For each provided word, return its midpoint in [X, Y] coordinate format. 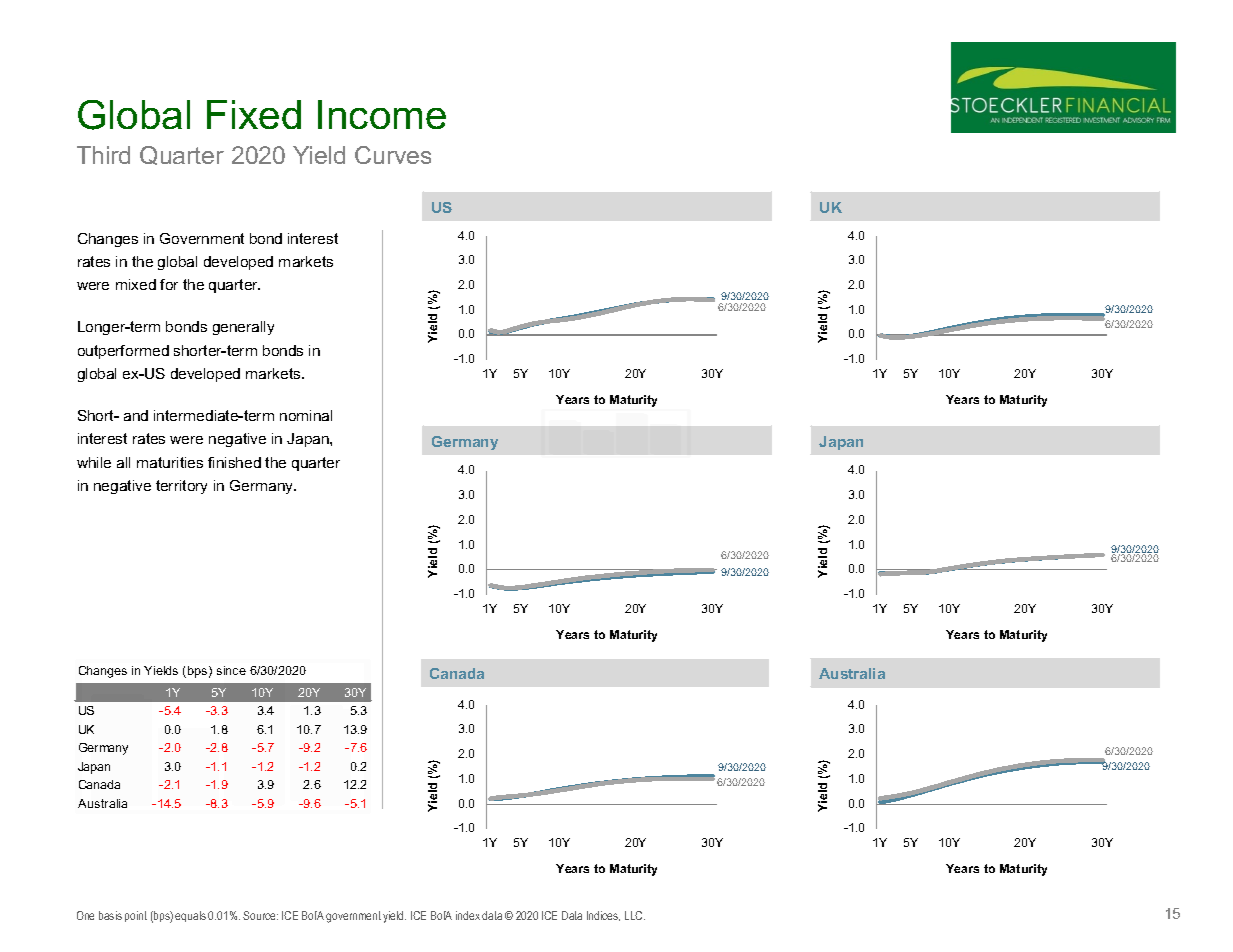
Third [103, 155]
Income [382, 114]
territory [181, 487]
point [136, 916]
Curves [393, 155]
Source [260, 915]
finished [234, 462]
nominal [306, 415]
